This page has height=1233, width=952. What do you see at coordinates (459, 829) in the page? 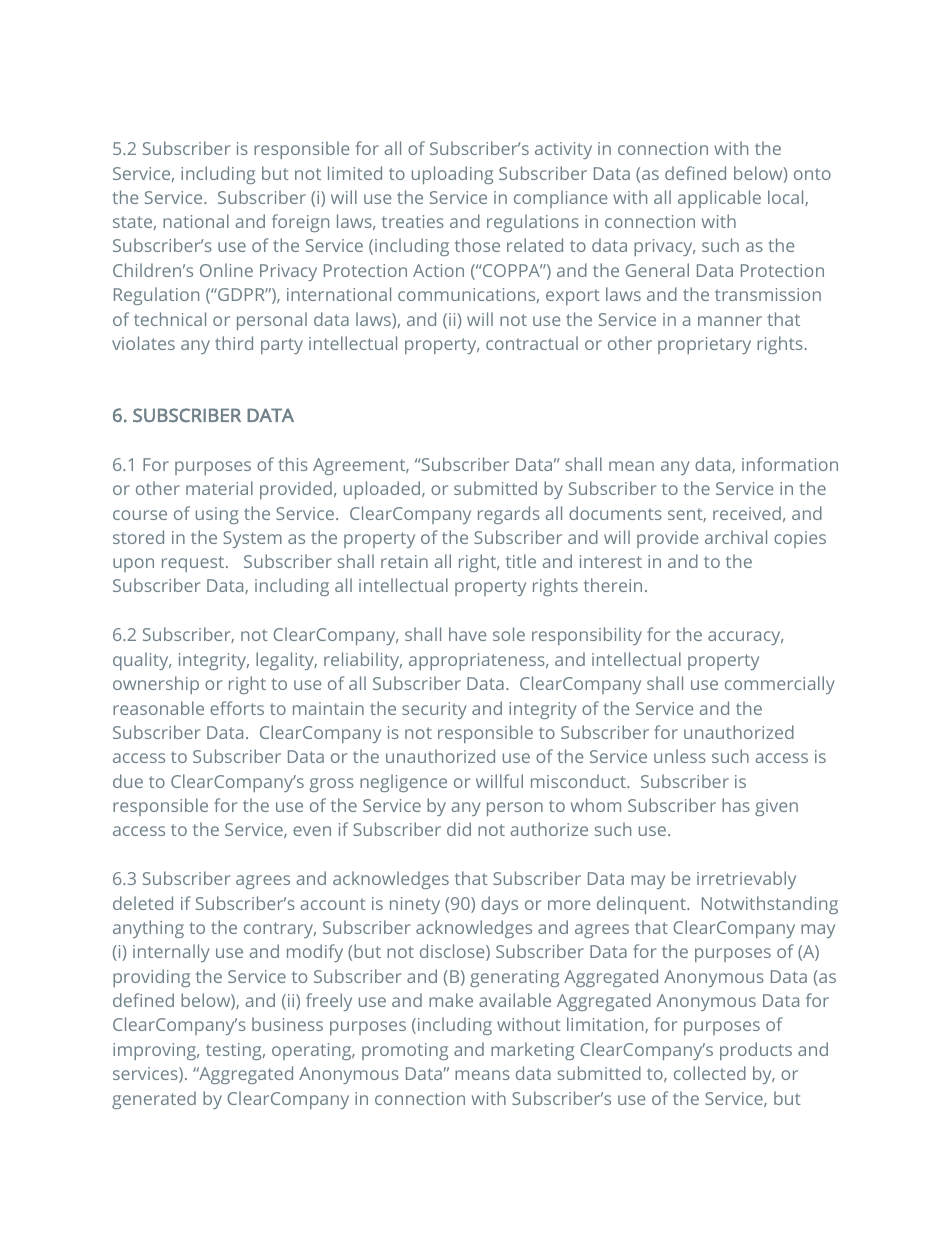
I see `did` at bounding box center [459, 829].
